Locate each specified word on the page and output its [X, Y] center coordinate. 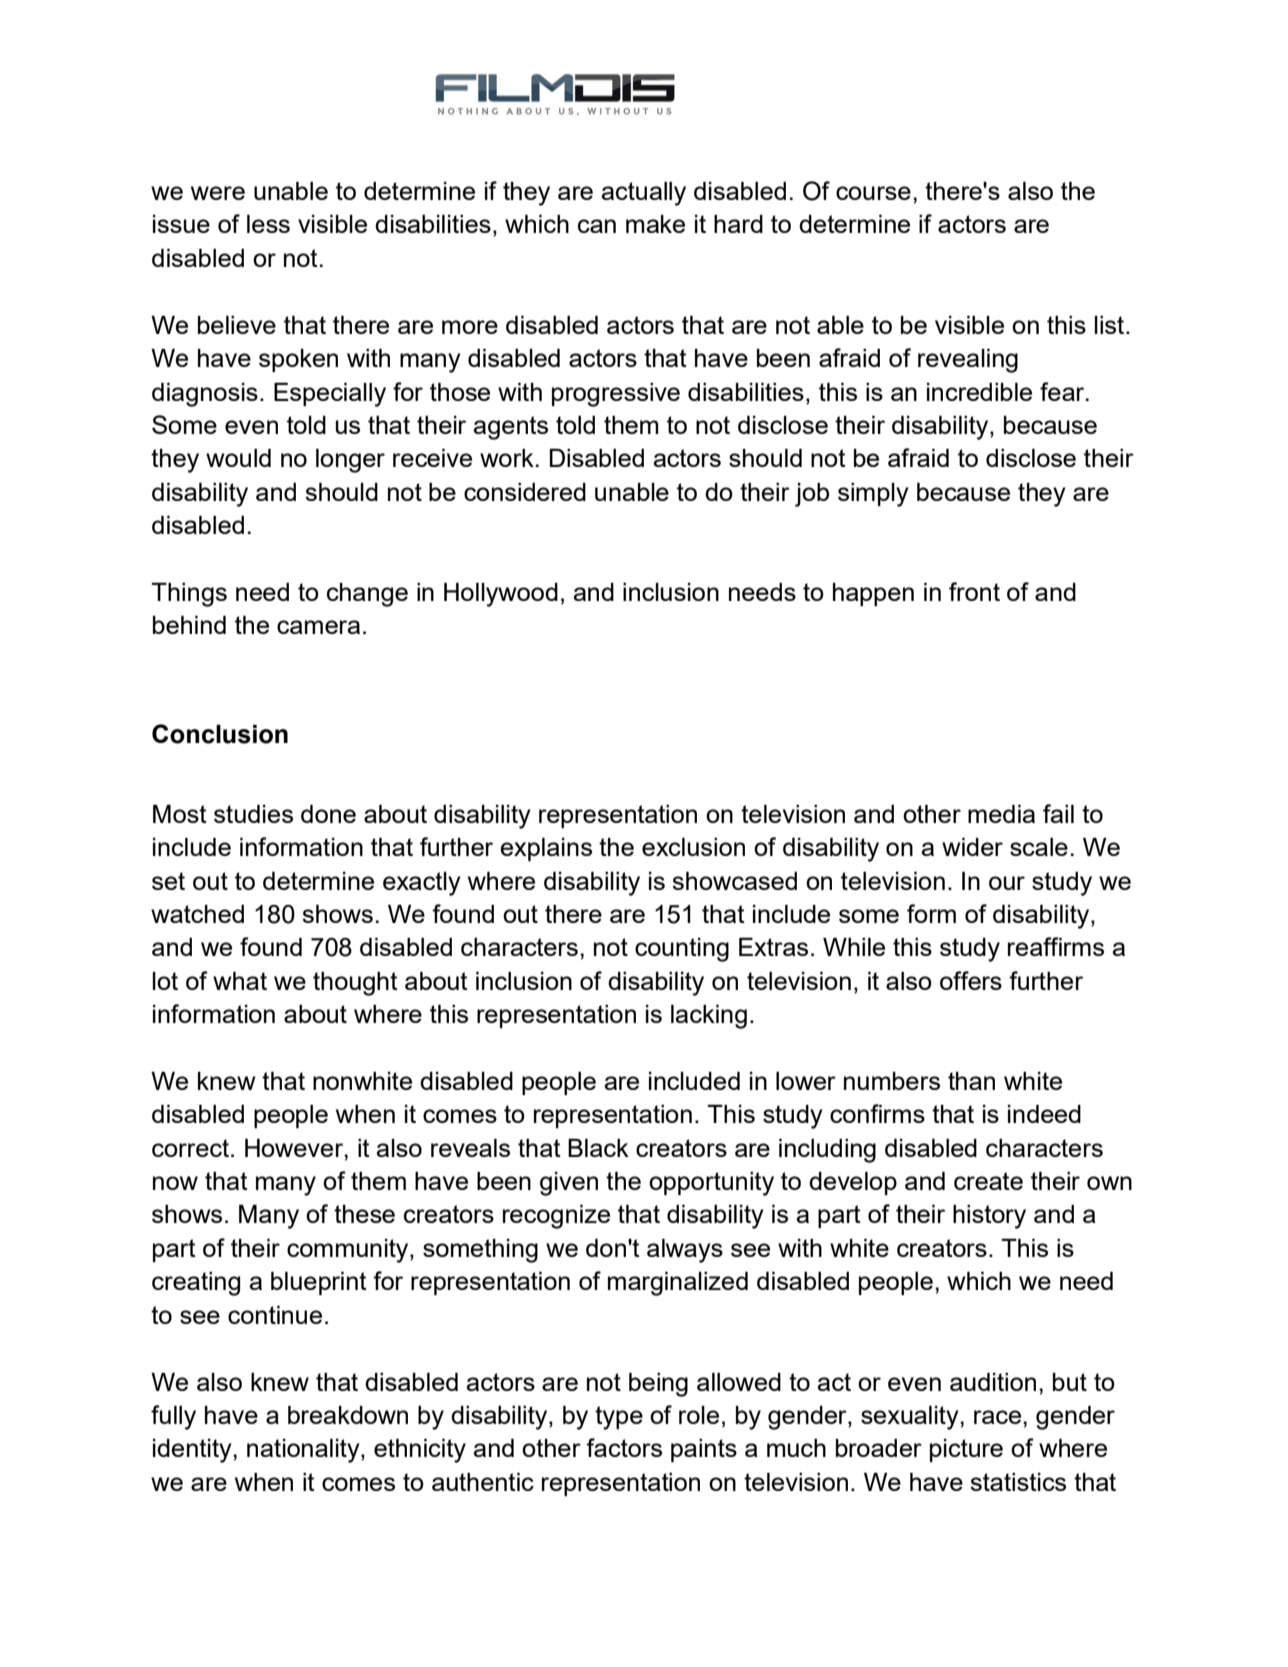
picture [966, 1450]
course [873, 193]
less [268, 224]
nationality [304, 1451]
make [655, 224]
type [619, 1418]
